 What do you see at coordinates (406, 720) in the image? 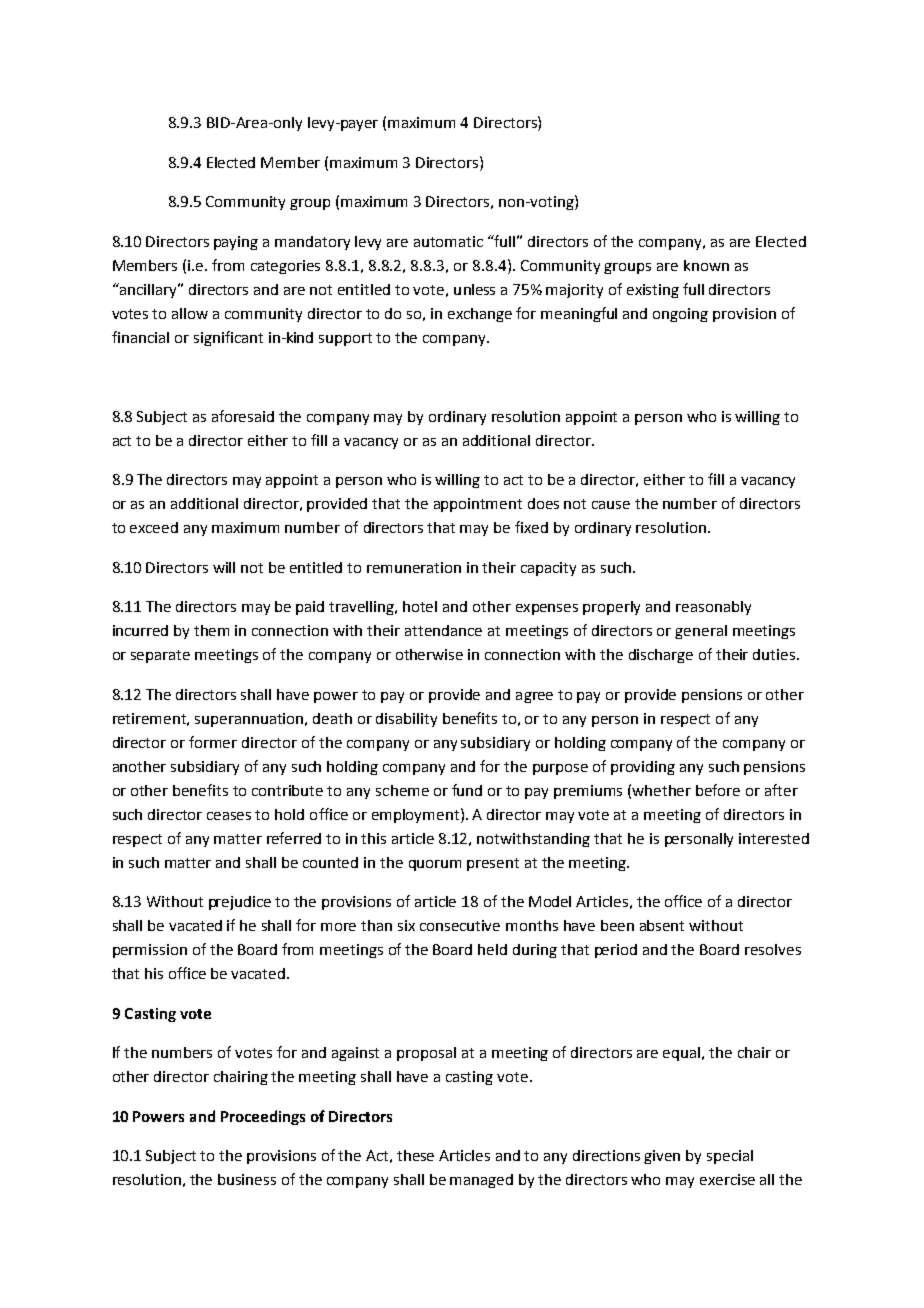
I see `disability` at bounding box center [406, 720].
